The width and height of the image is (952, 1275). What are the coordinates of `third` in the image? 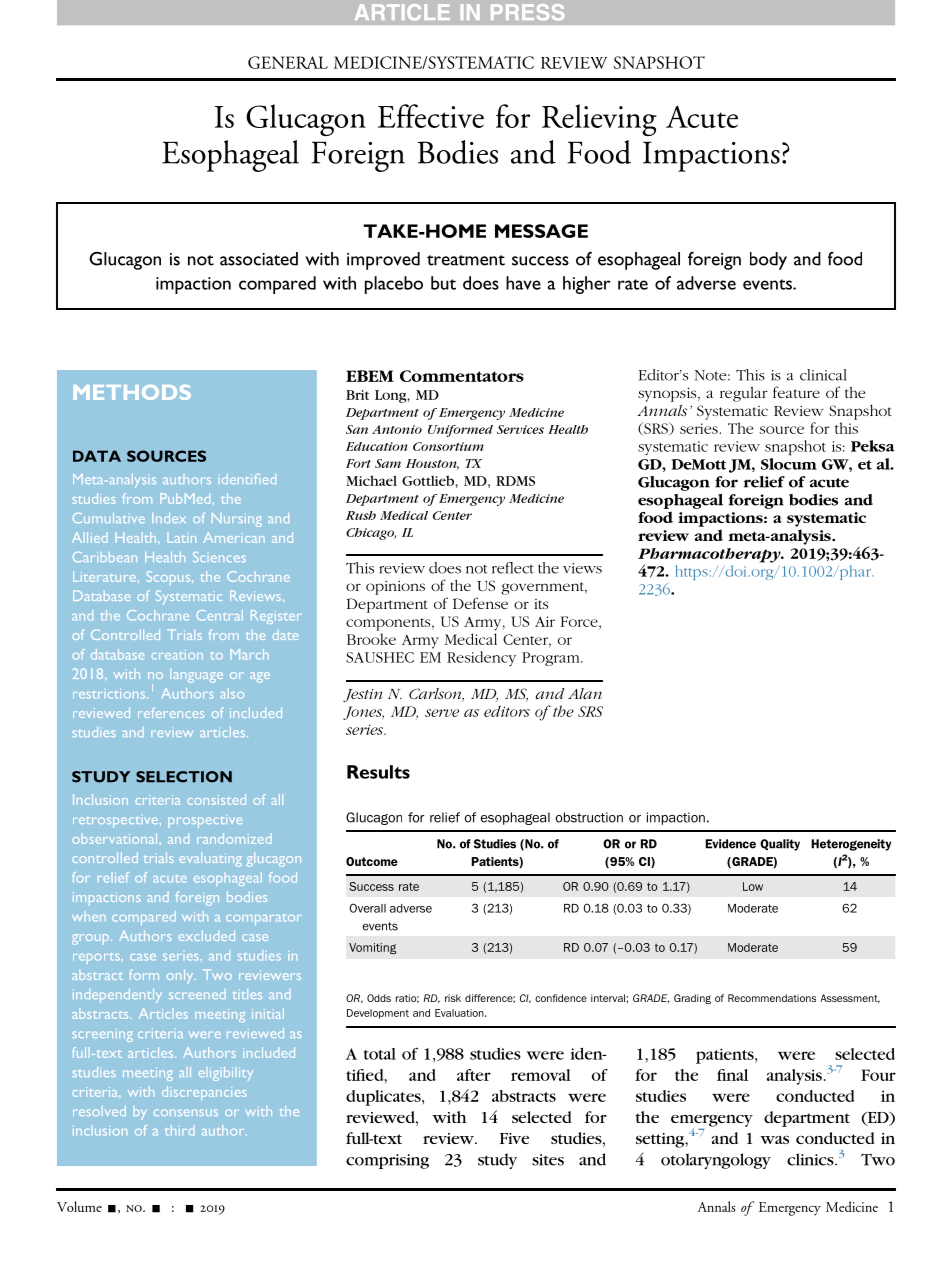 It's located at (180, 1130).
